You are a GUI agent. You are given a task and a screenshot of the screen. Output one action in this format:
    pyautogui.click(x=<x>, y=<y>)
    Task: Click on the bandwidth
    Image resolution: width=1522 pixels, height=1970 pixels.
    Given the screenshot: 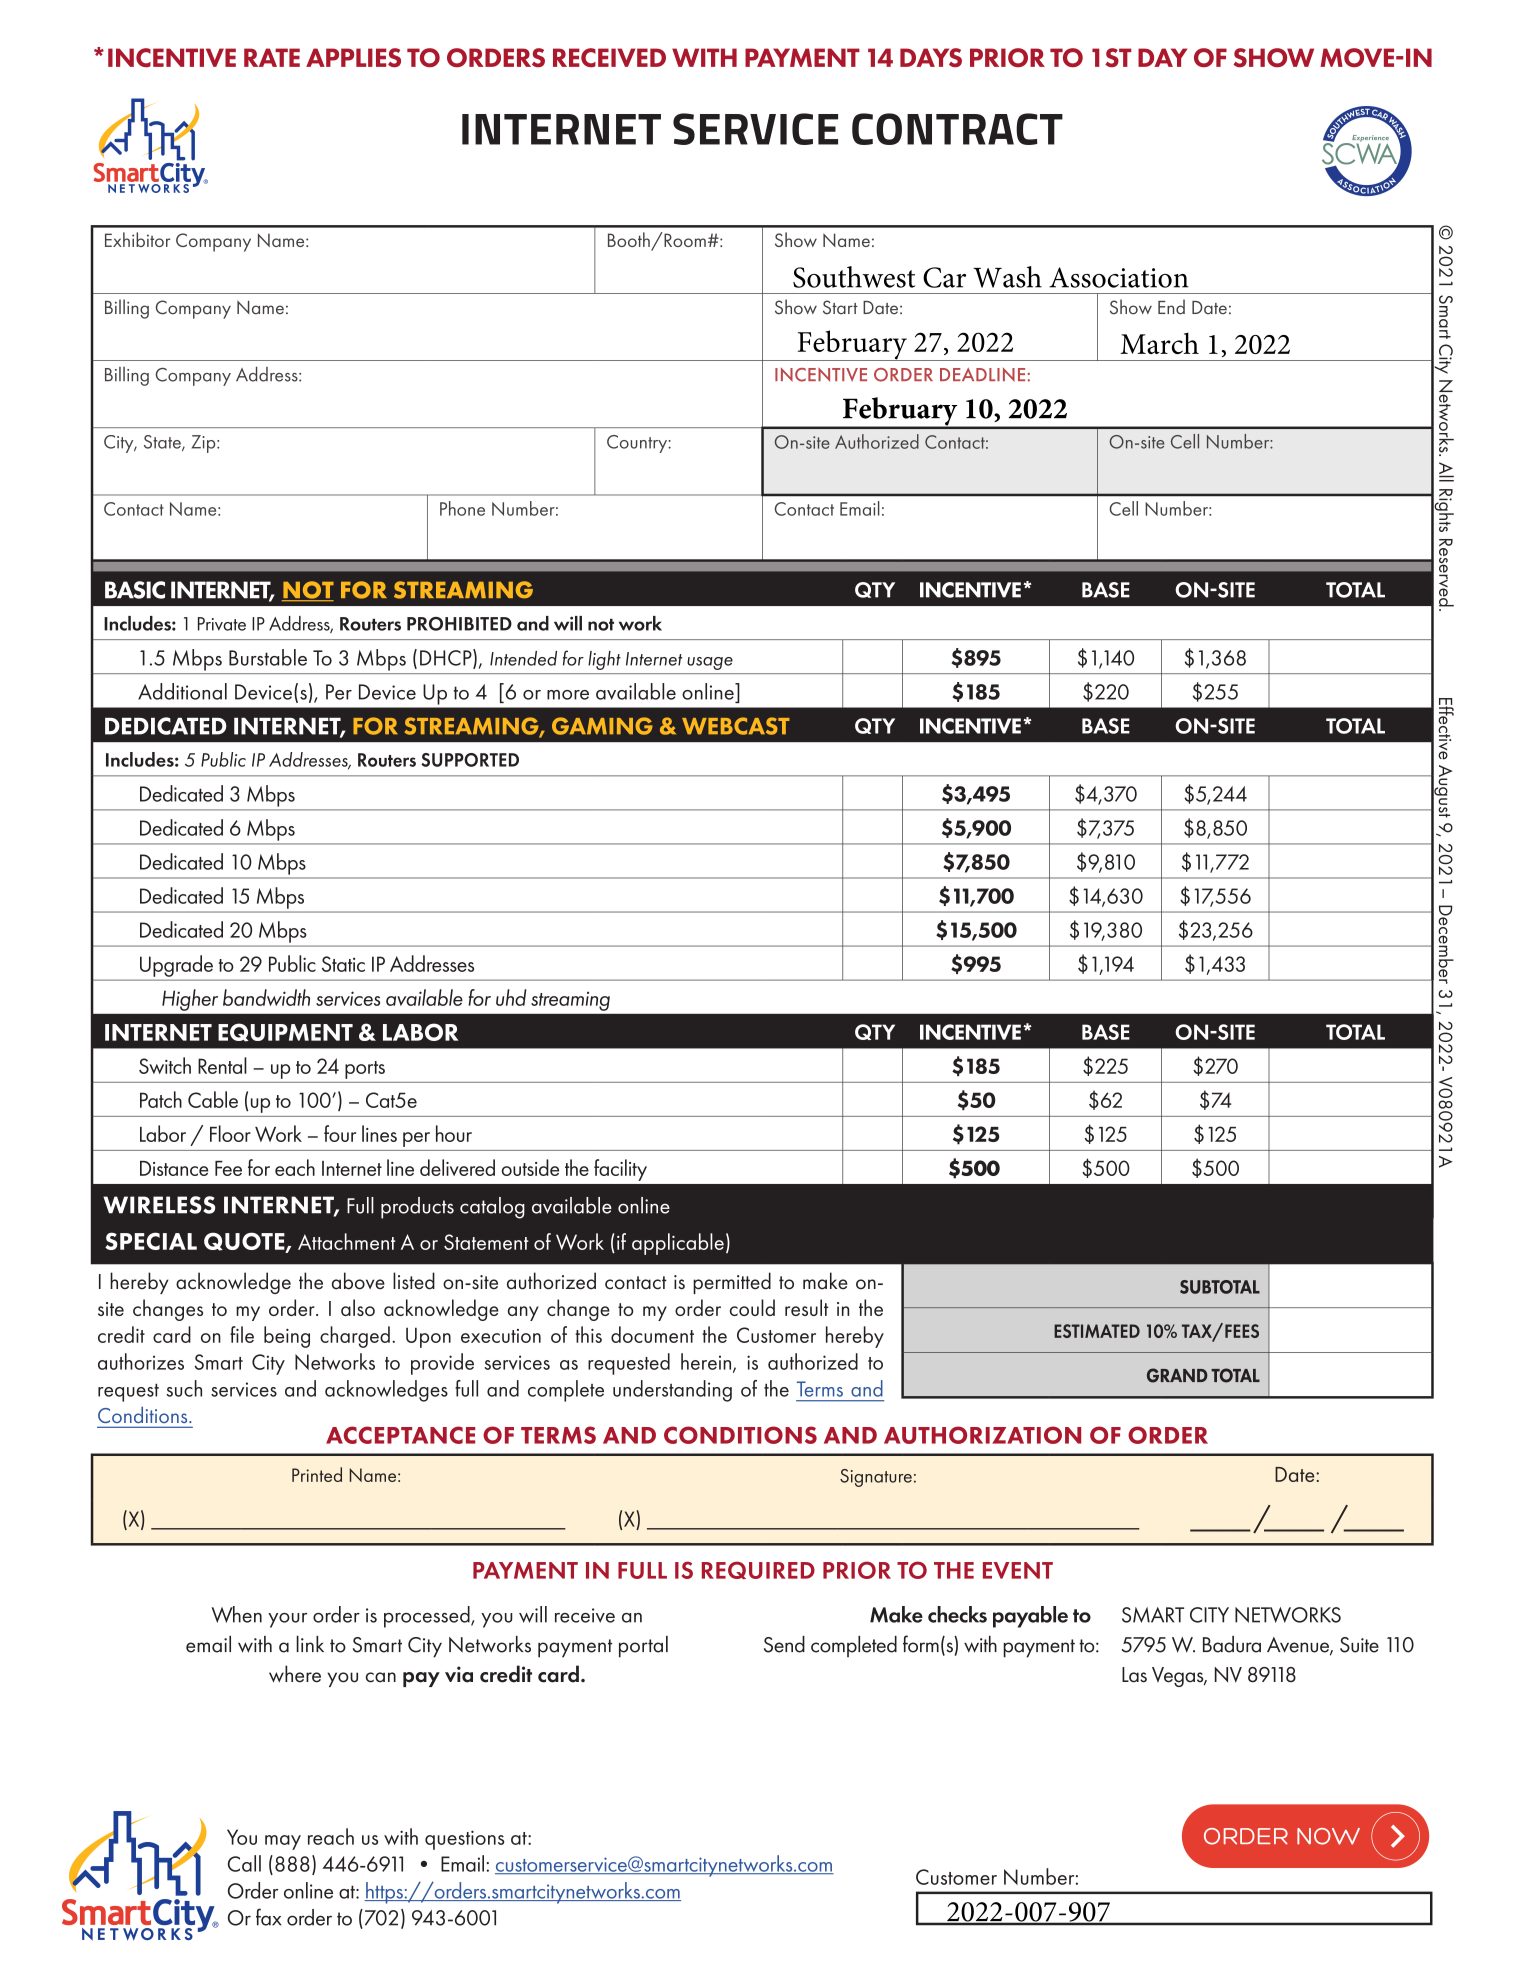 What is the action you would take?
    pyautogui.click(x=266, y=997)
